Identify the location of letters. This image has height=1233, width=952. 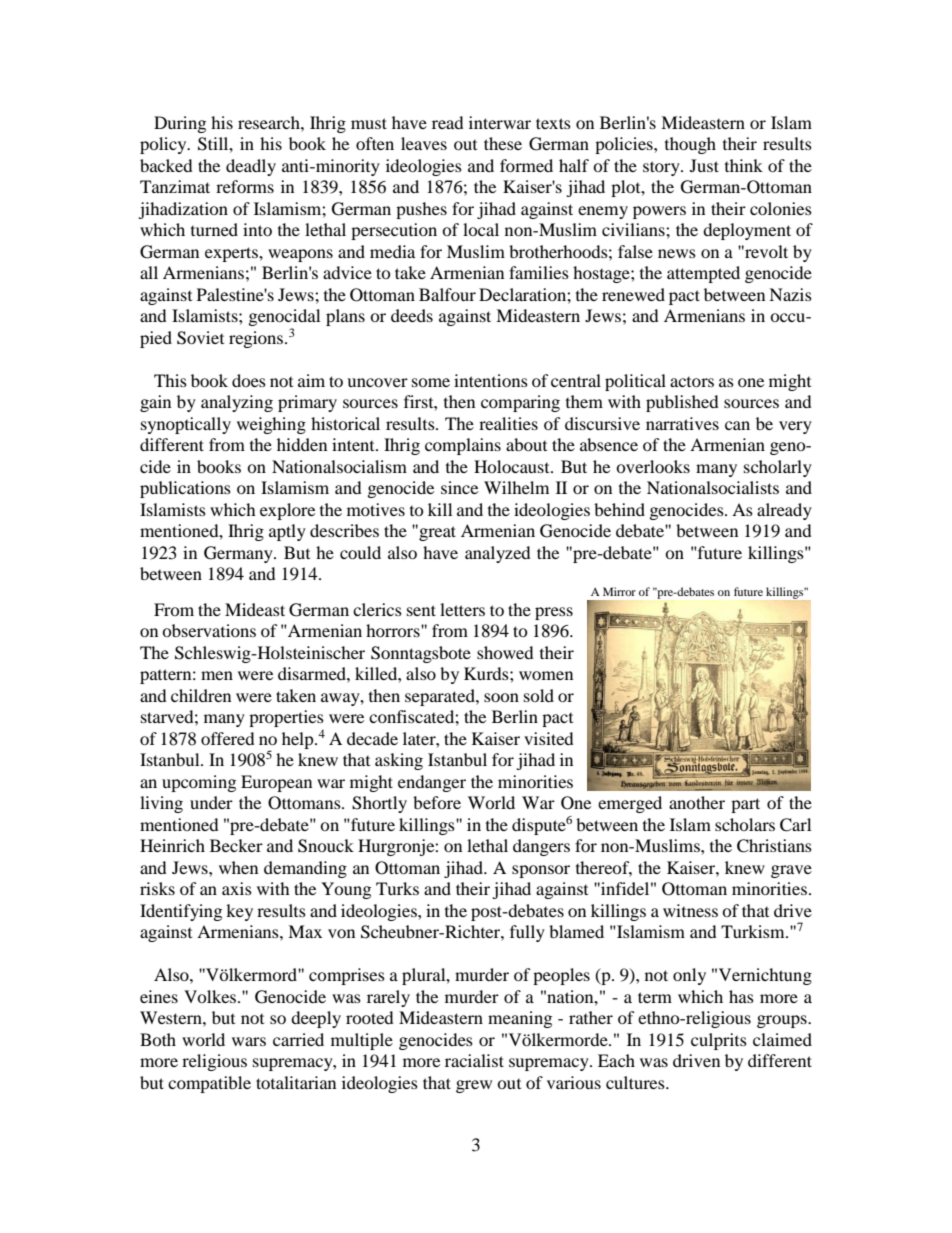
(462, 609).
